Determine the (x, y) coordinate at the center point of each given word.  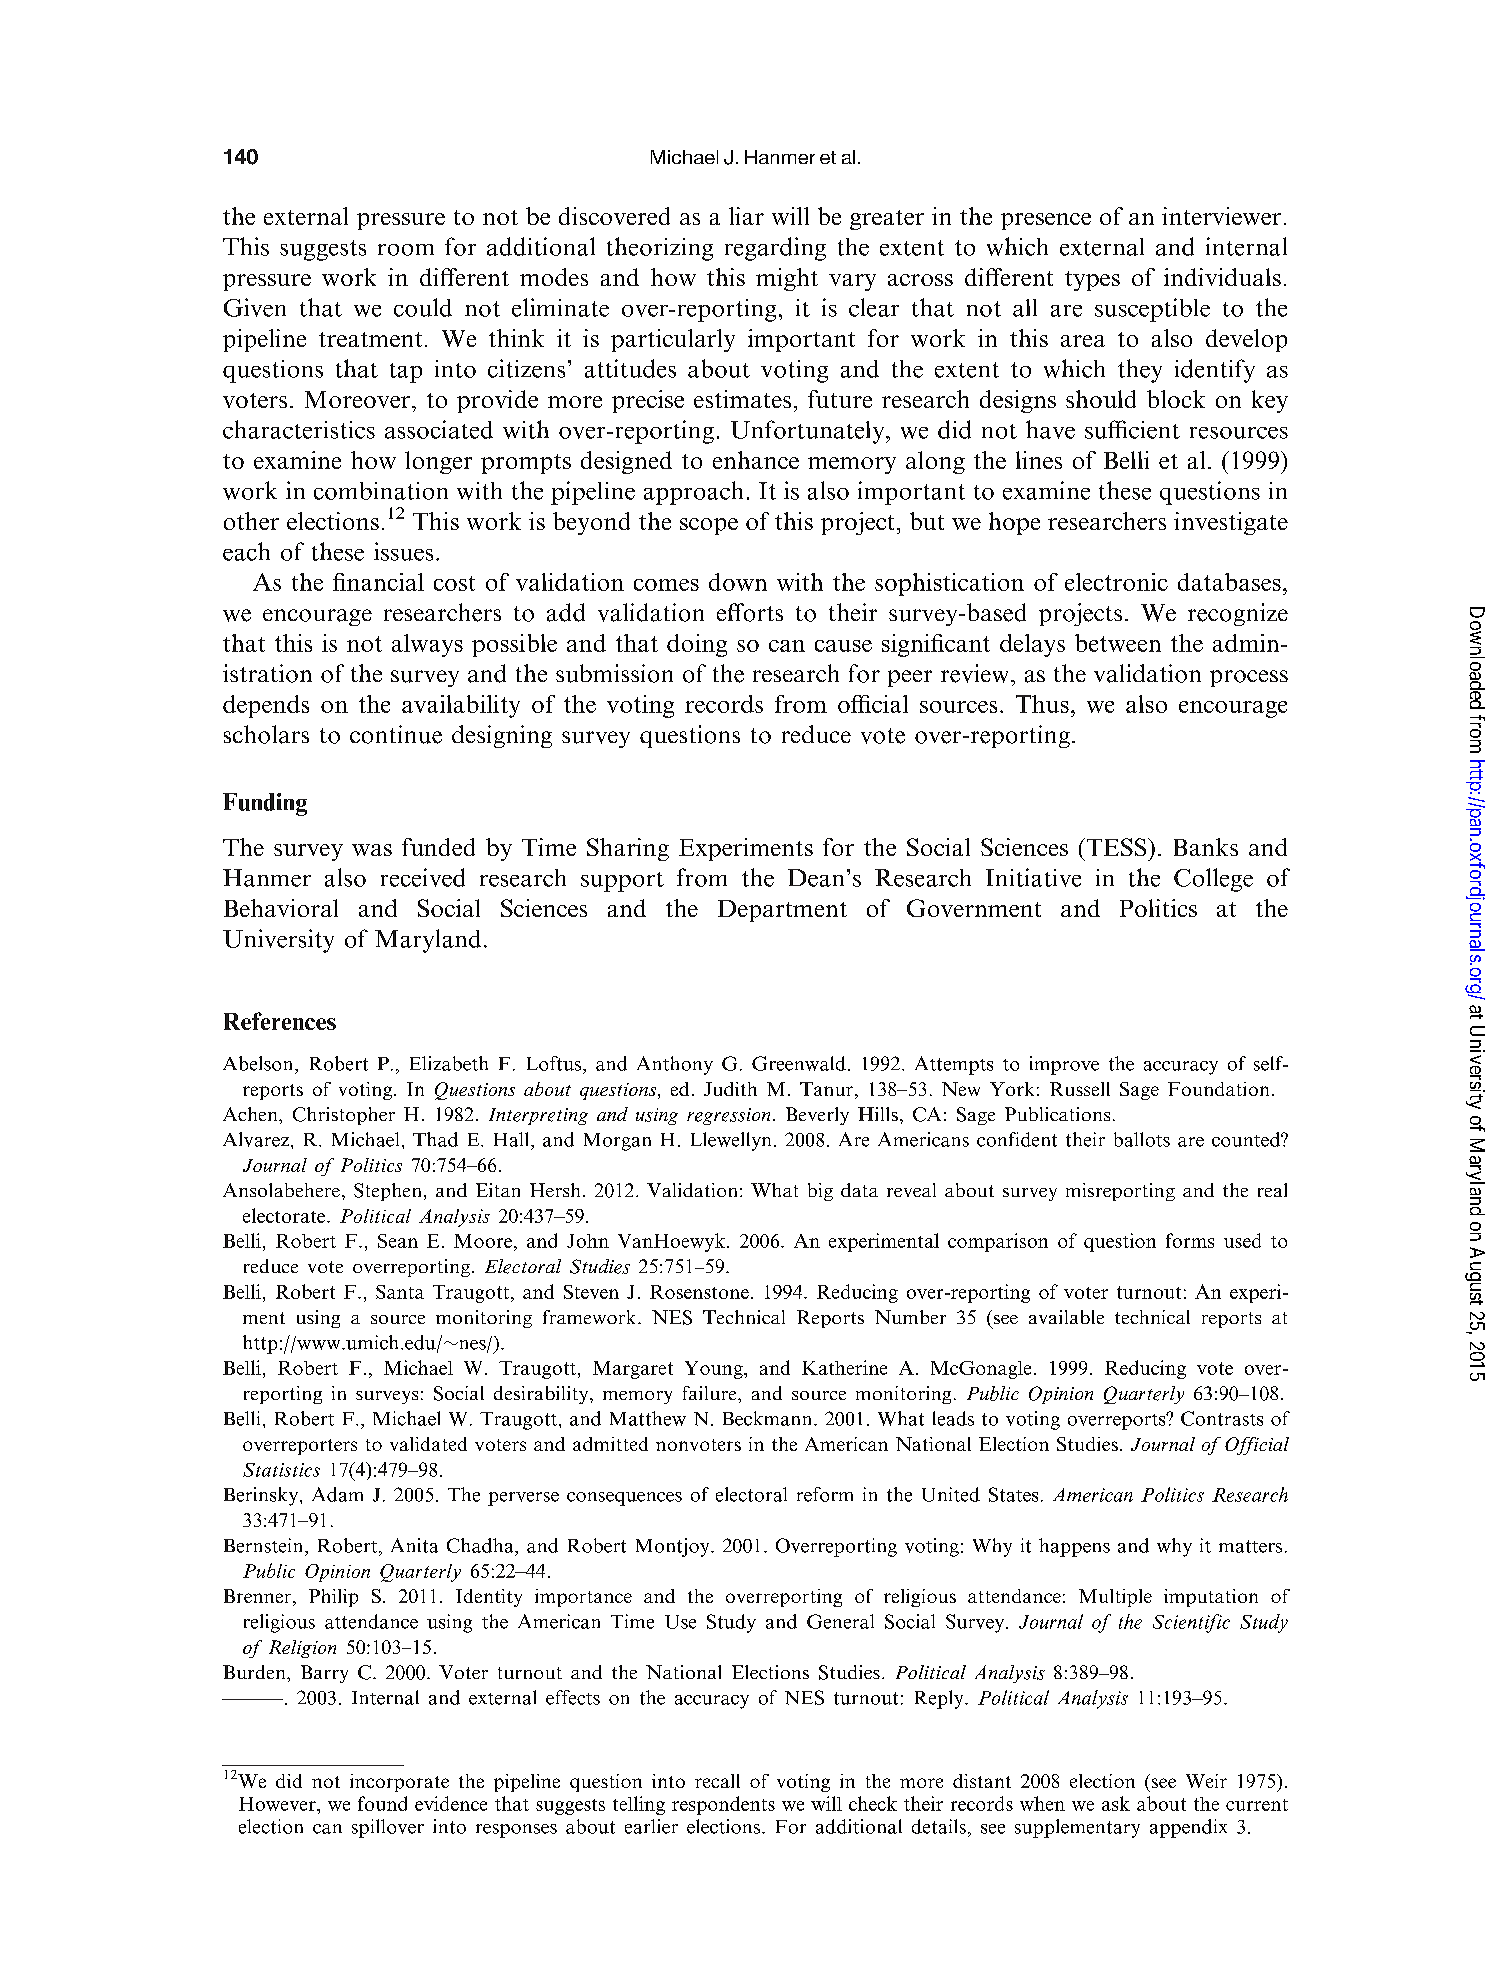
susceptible (1152, 310)
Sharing (628, 849)
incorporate (399, 1783)
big (820, 1192)
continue (396, 734)
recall (717, 1781)
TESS (1116, 847)
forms (1190, 1240)
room (406, 250)
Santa (400, 1292)
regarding (775, 249)
